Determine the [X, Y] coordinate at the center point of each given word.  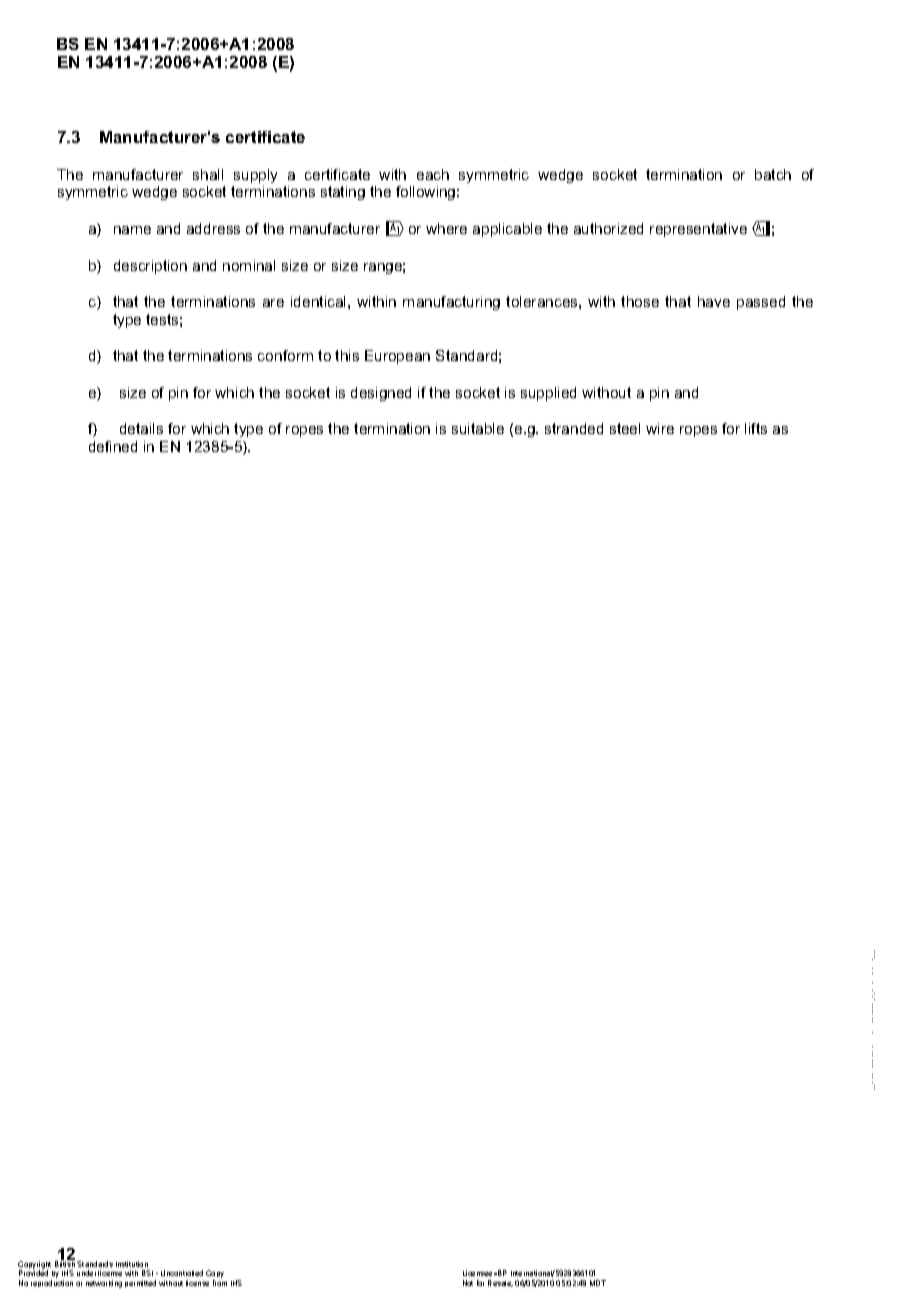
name [132, 230]
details [141, 428]
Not [468, 1283]
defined [113, 446]
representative [698, 230]
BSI [147, 1273]
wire [660, 428]
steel [625, 428]
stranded [574, 428]
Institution [132, 1264]
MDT [598, 1283]
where [446, 228]
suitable [478, 428]
